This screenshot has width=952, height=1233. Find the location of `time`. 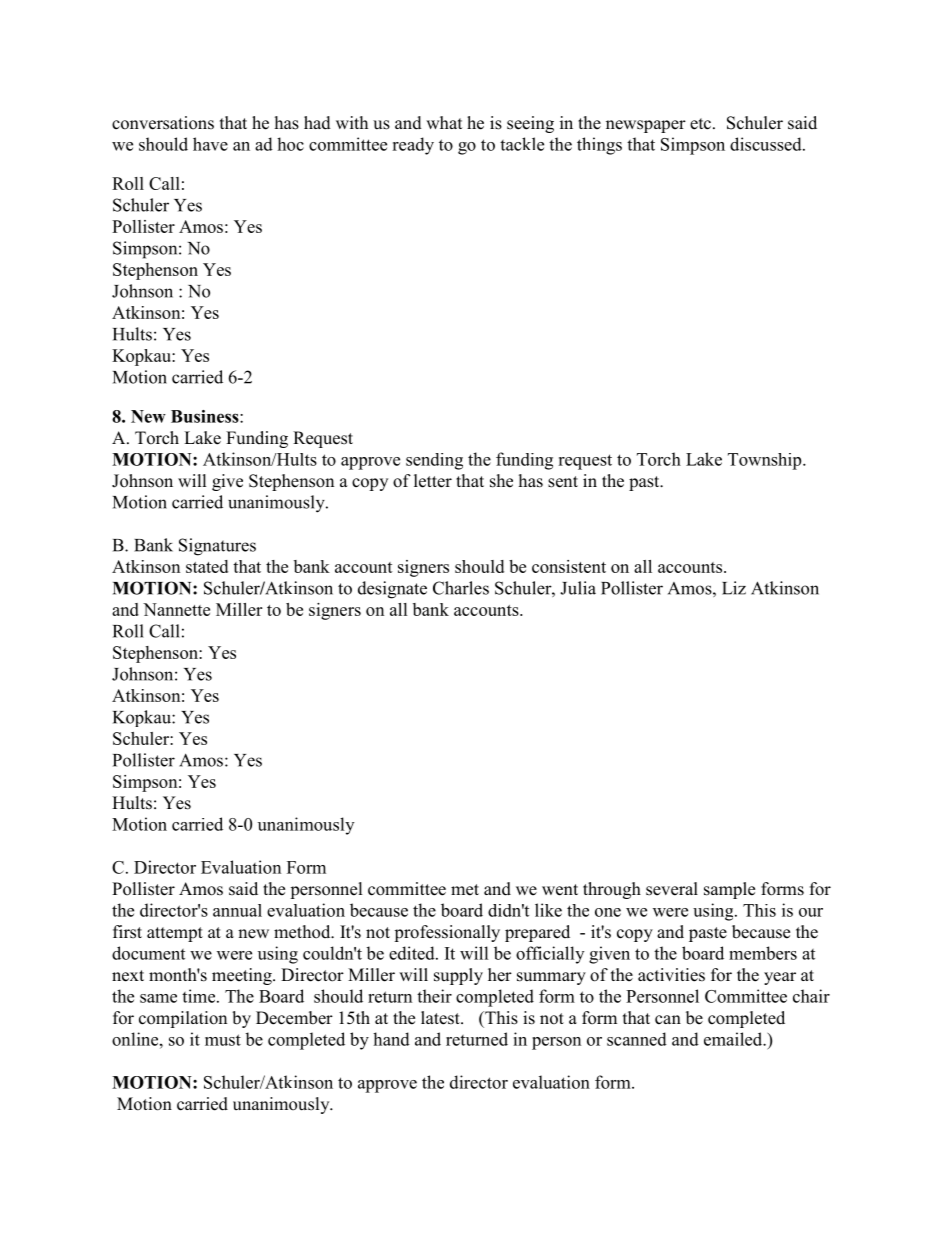

time is located at coordinates (200, 996).
